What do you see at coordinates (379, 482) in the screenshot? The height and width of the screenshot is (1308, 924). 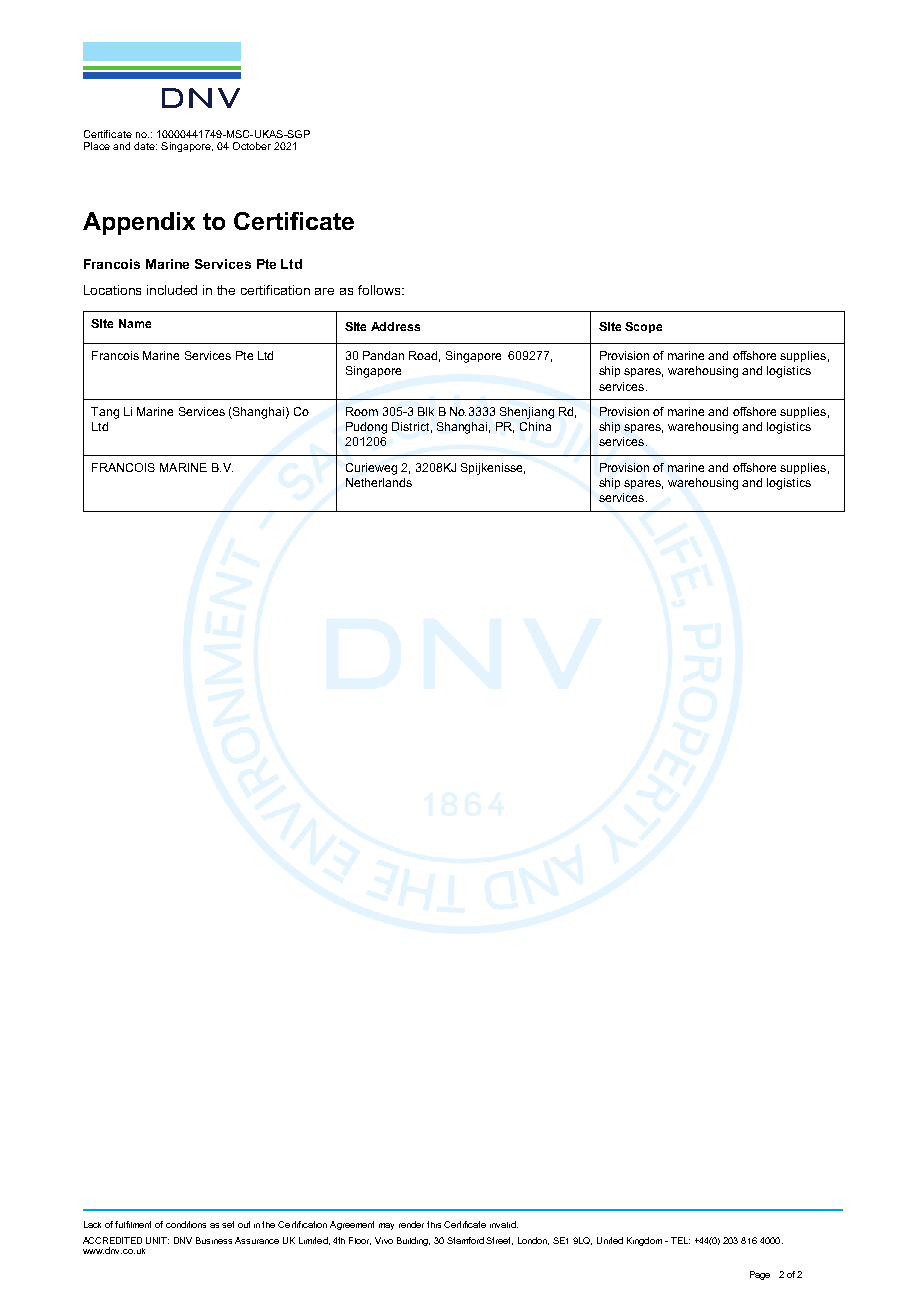 I see `Netherlands` at bounding box center [379, 482].
